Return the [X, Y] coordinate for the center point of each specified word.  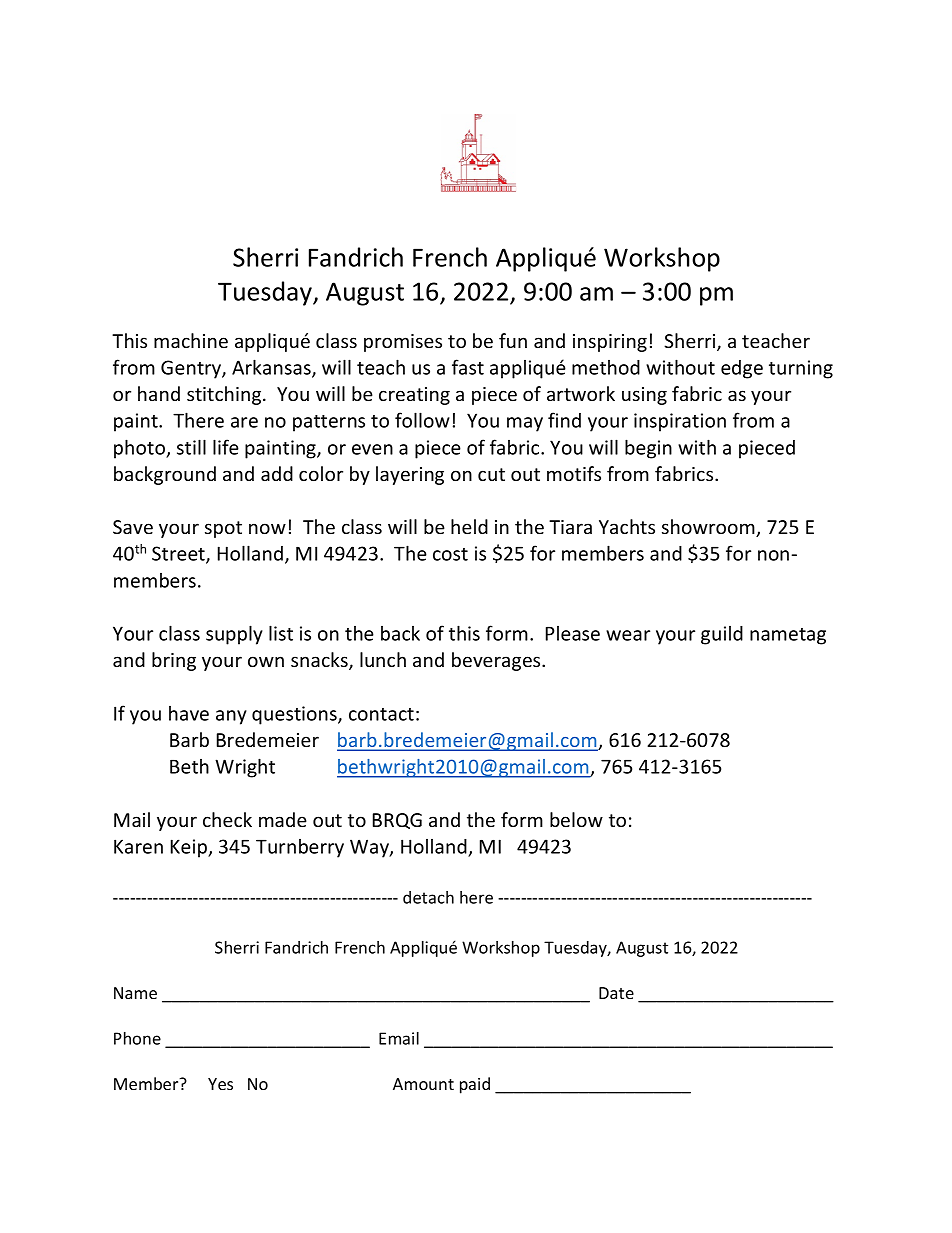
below [576, 819]
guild [722, 635]
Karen [138, 846]
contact [381, 714]
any [231, 717]
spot [223, 529]
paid [475, 1085]
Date [616, 993]
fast [468, 367]
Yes [220, 1084]
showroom [709, 528]
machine [191, 340]
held [469, 526]
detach [428, 897]
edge [742, 369]
